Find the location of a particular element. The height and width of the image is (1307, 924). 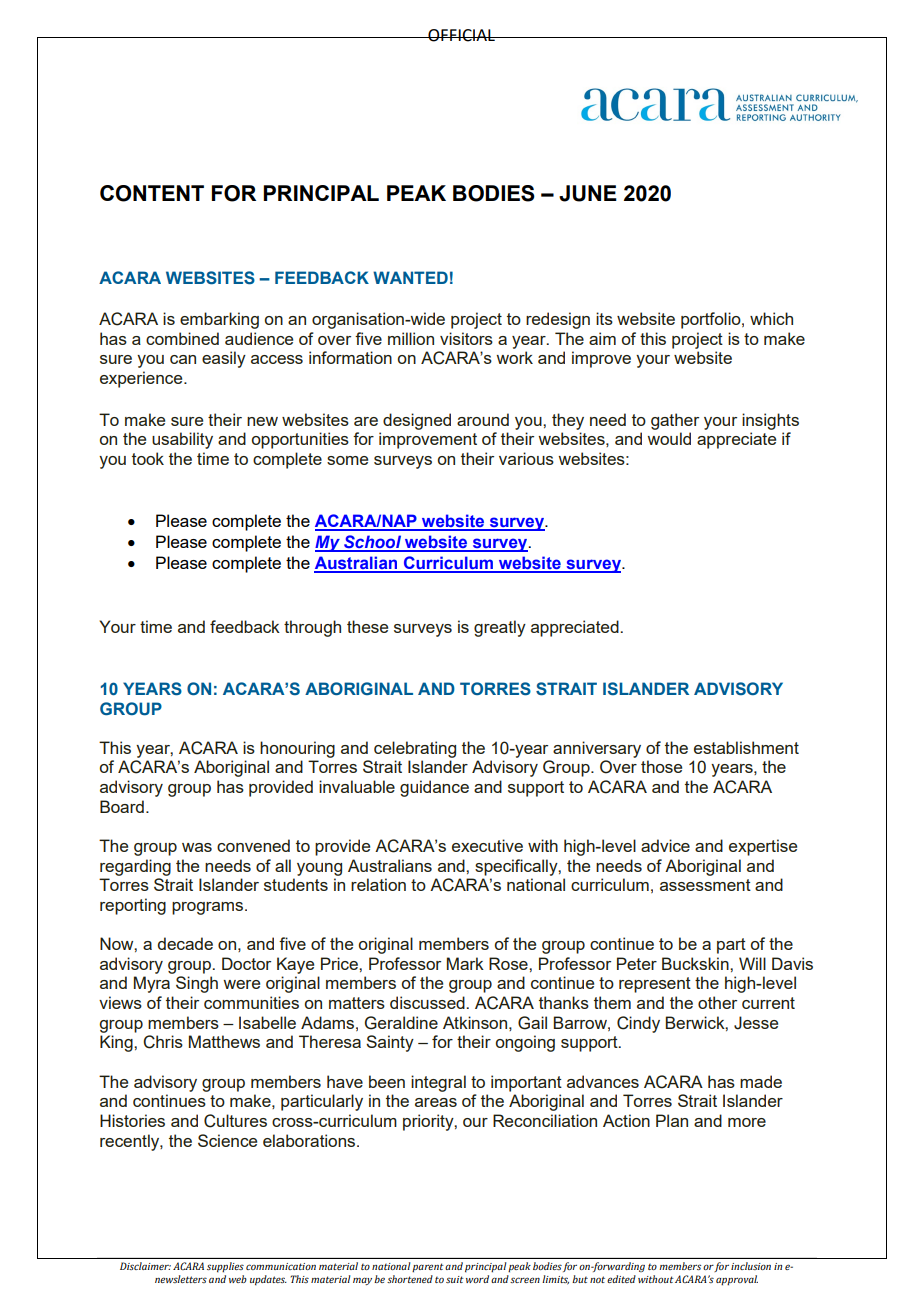

visitors is located at coordinates (466, 338).
